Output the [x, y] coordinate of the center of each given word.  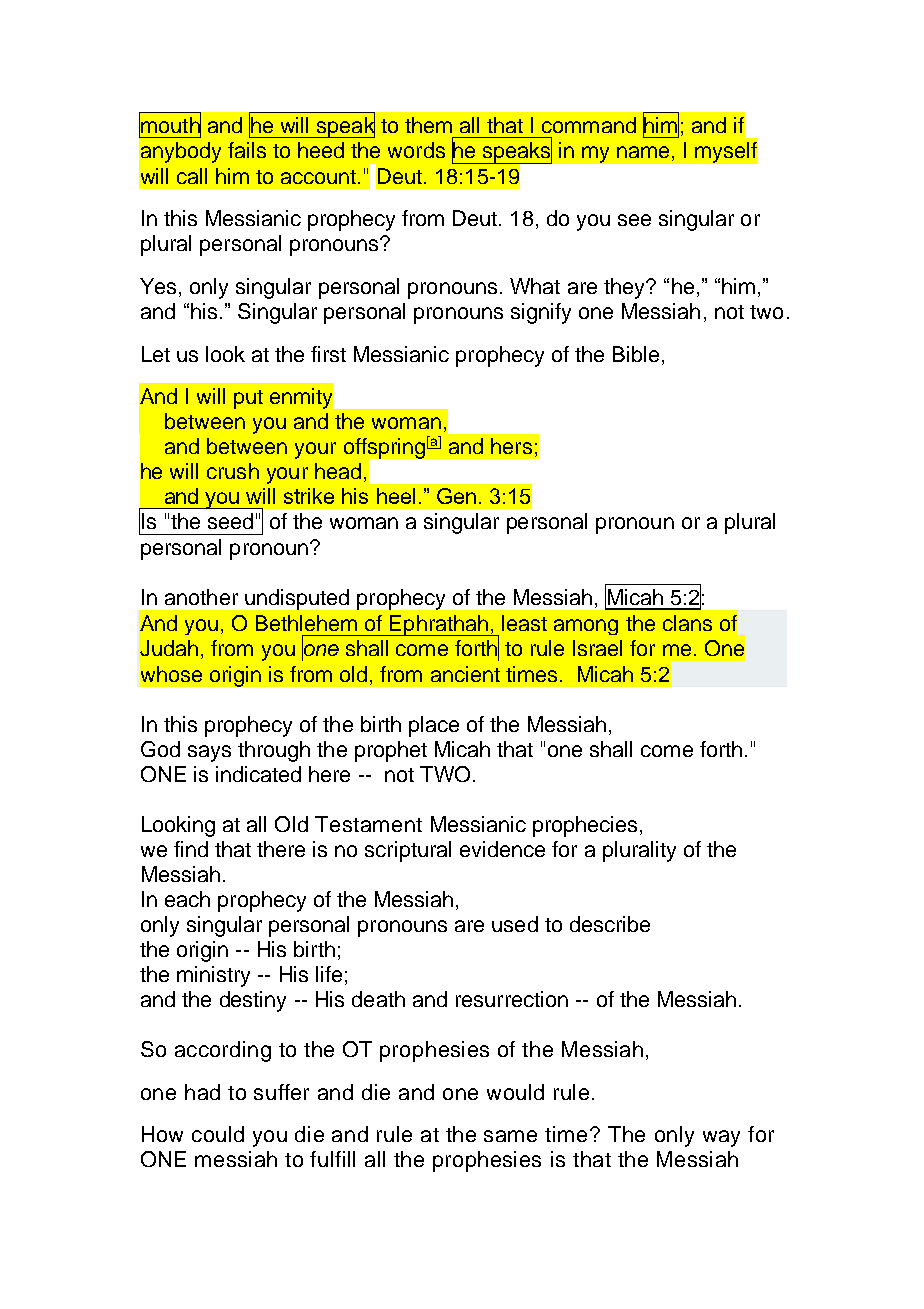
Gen [456, 496]
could [218, 1134]
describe [610, 924]
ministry [213, 976]
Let [156, 354]
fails [247, 150]
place [434, 726]
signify [541, 313]
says [209, 753]
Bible [636, 354]
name [643, 152]
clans [687, 623]
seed [230, 521]
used [515, 924]
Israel [597, 648]
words [416, 150]
